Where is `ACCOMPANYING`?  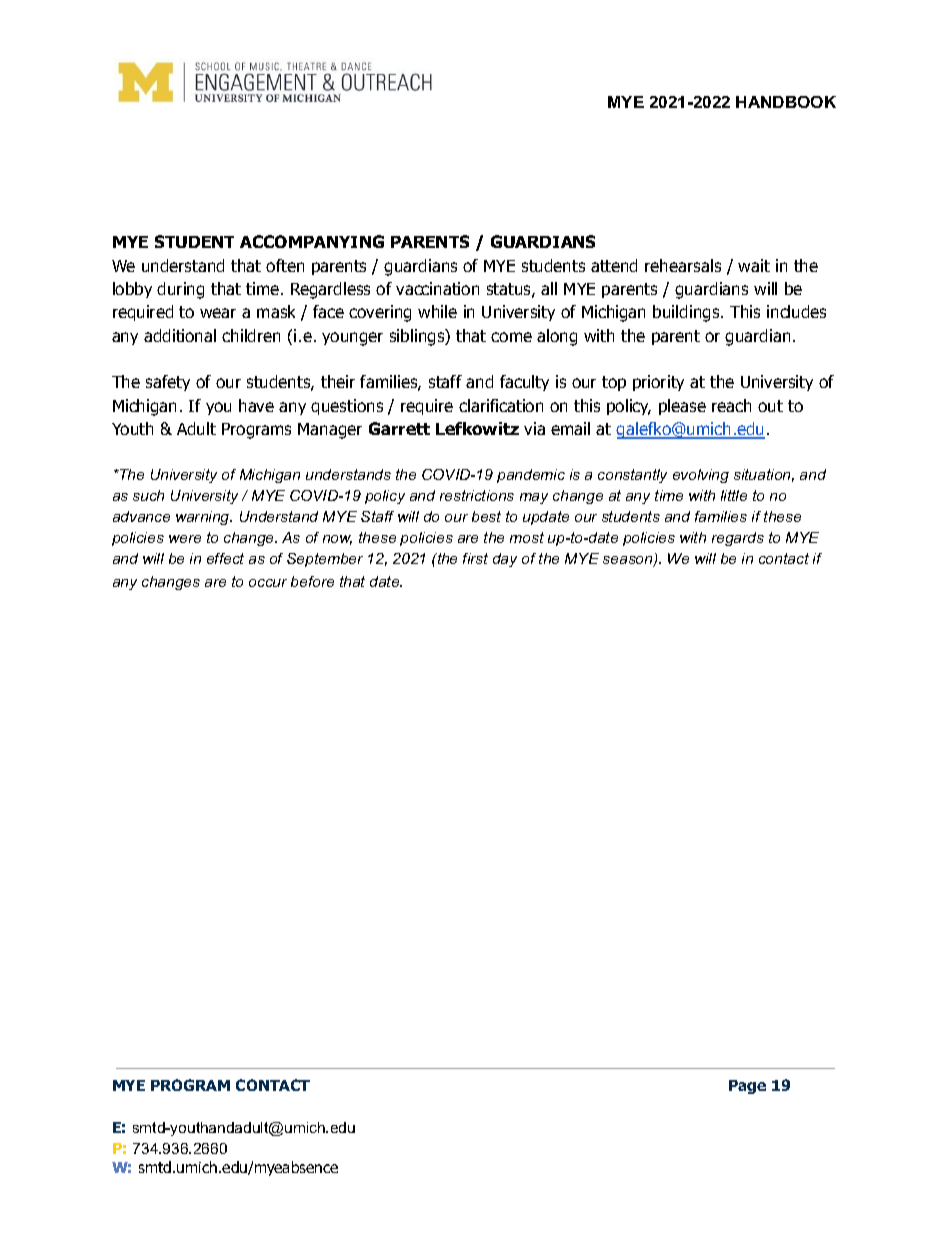 ACCOMPANYING is located at coordinates (312, 241).
